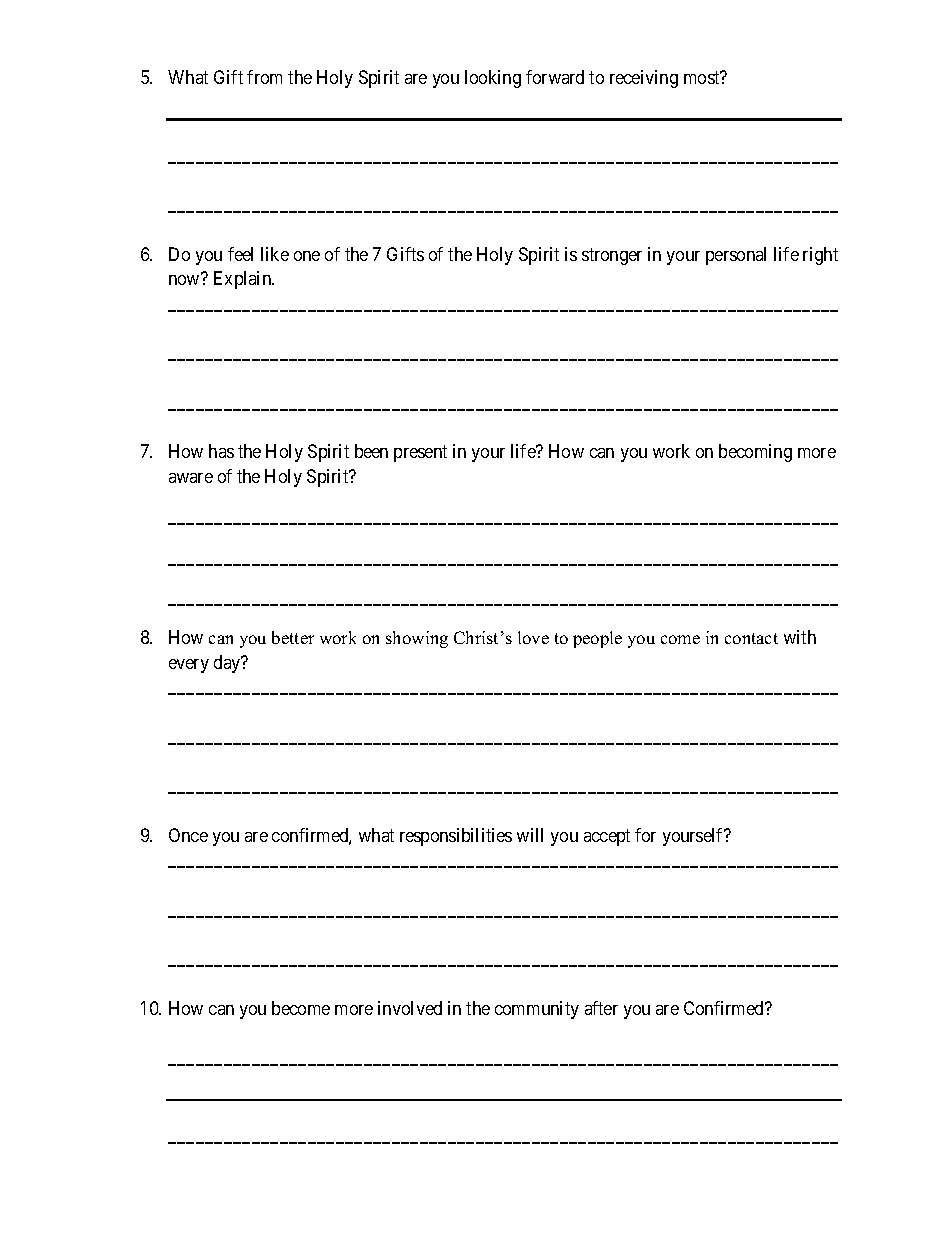  What do you see at coordinates (537, 1010) in the document?
I see `community` at bounding box center [537, 1010].
